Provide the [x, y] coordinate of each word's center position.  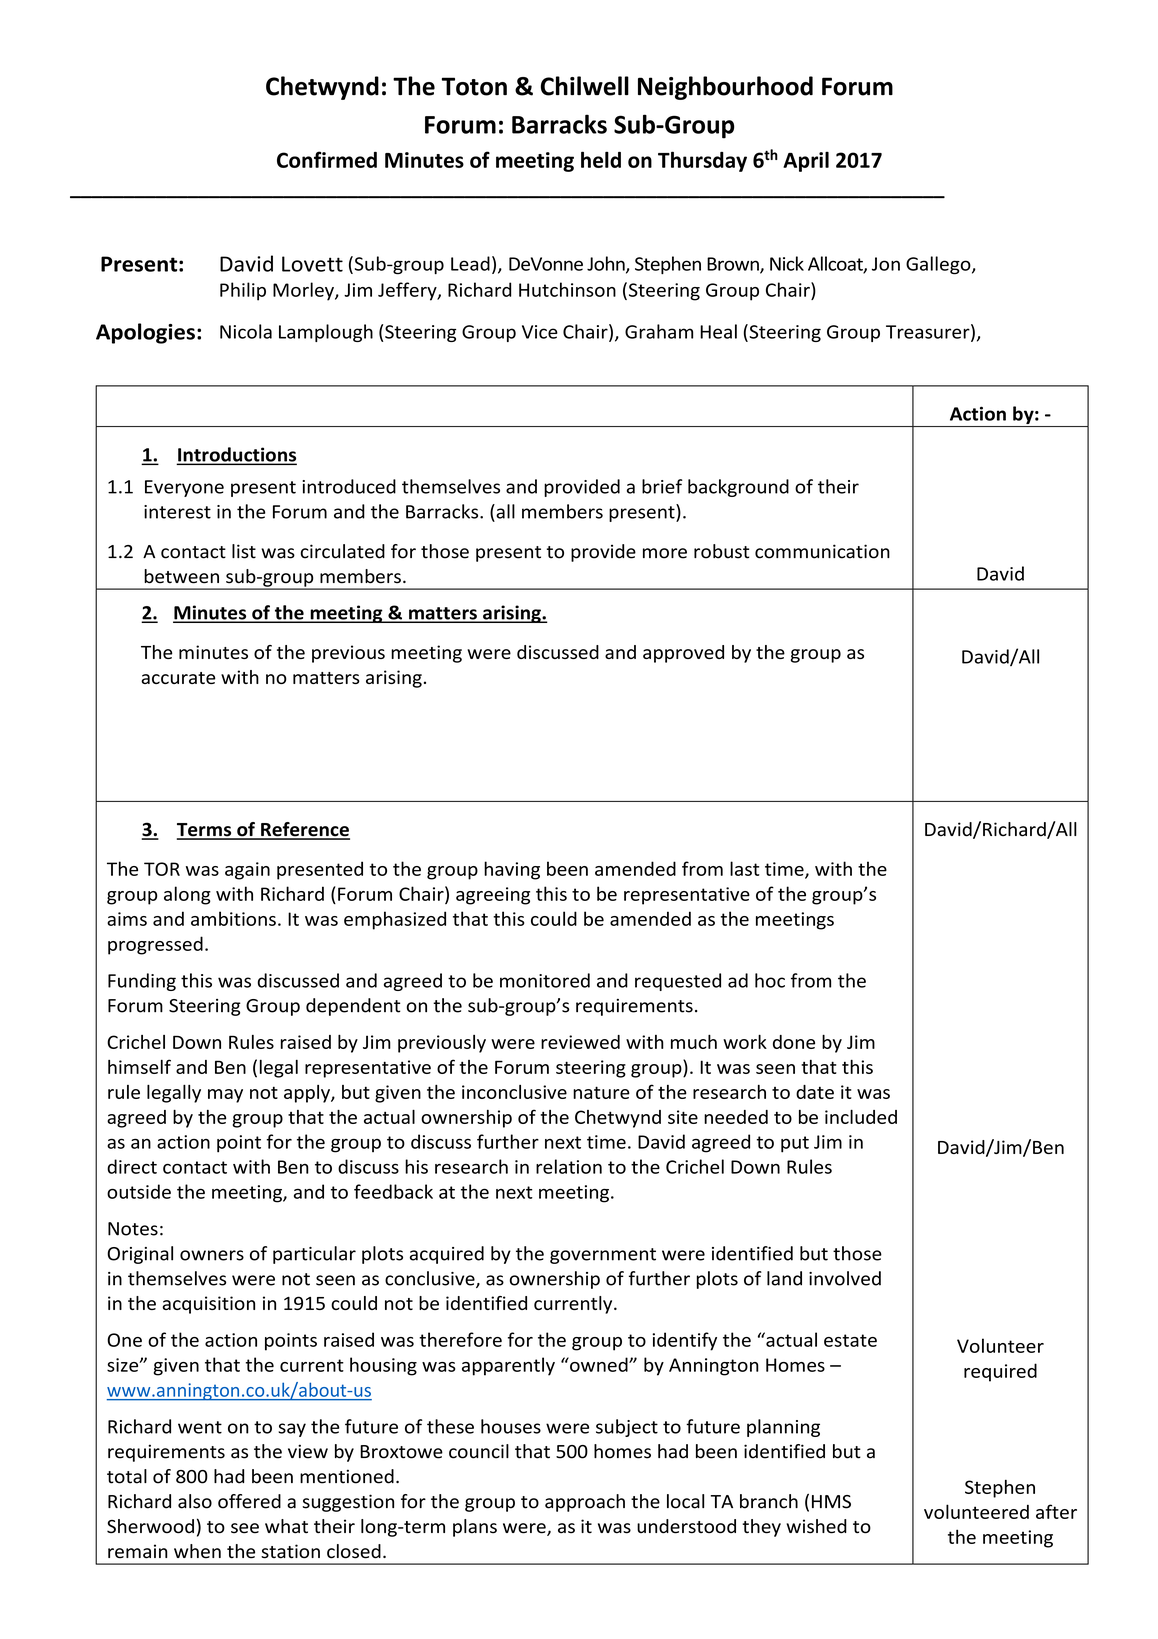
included [861, 1117]
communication [822, 551]
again [247, 871]
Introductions [237, 455]
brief [662, 486]
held [601, 159]
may [225, 1096]
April [806, 161]
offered [249, 1501]
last [745, 868]
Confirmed [327, 159]
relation [569, 1166]
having [512, 870]
